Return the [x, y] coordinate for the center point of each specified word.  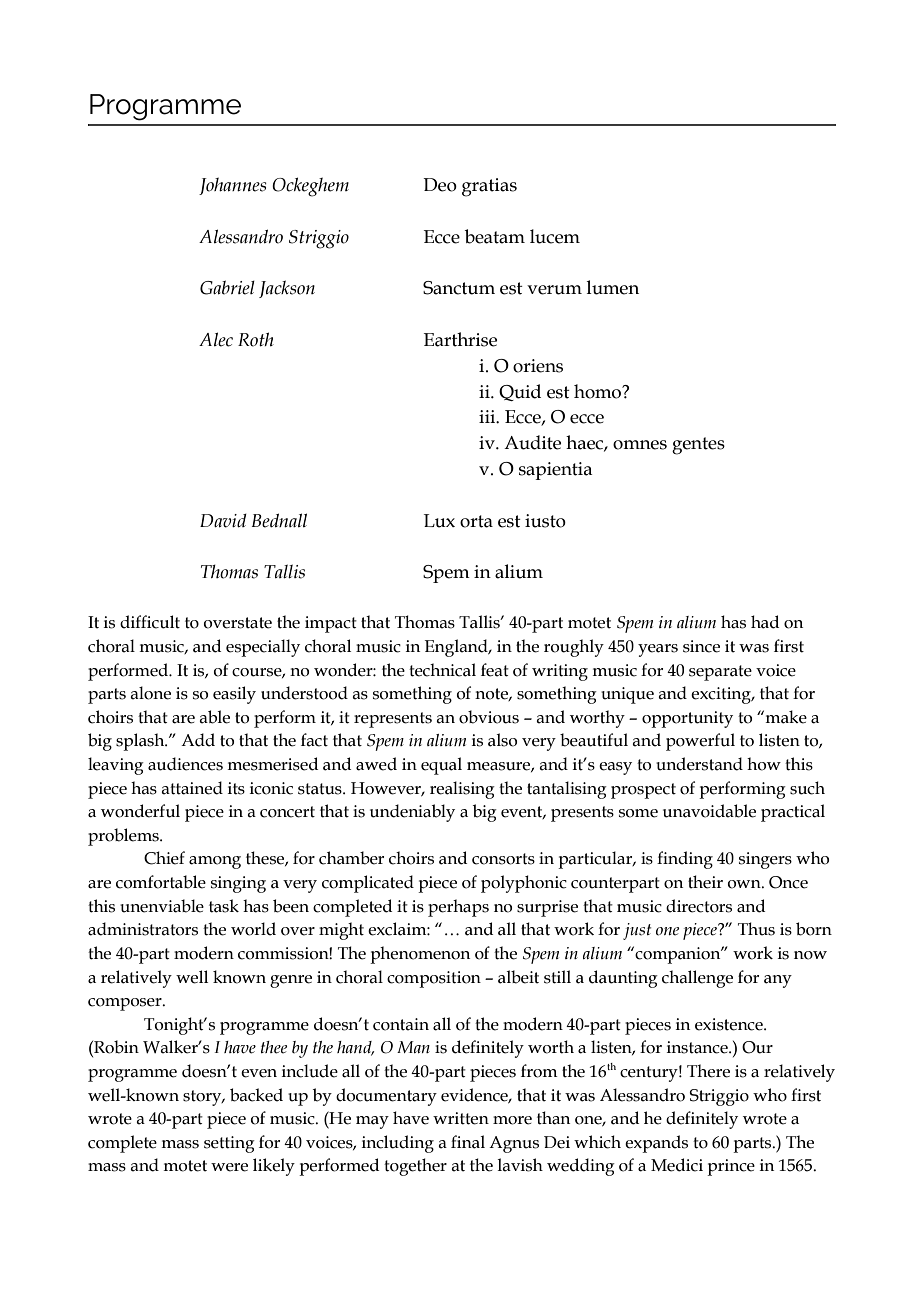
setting [229, 1144]
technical [442, 670]
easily [234, 695]
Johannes [232, 186]
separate [720, 673]
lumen [613, 287]
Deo [440, 185]
